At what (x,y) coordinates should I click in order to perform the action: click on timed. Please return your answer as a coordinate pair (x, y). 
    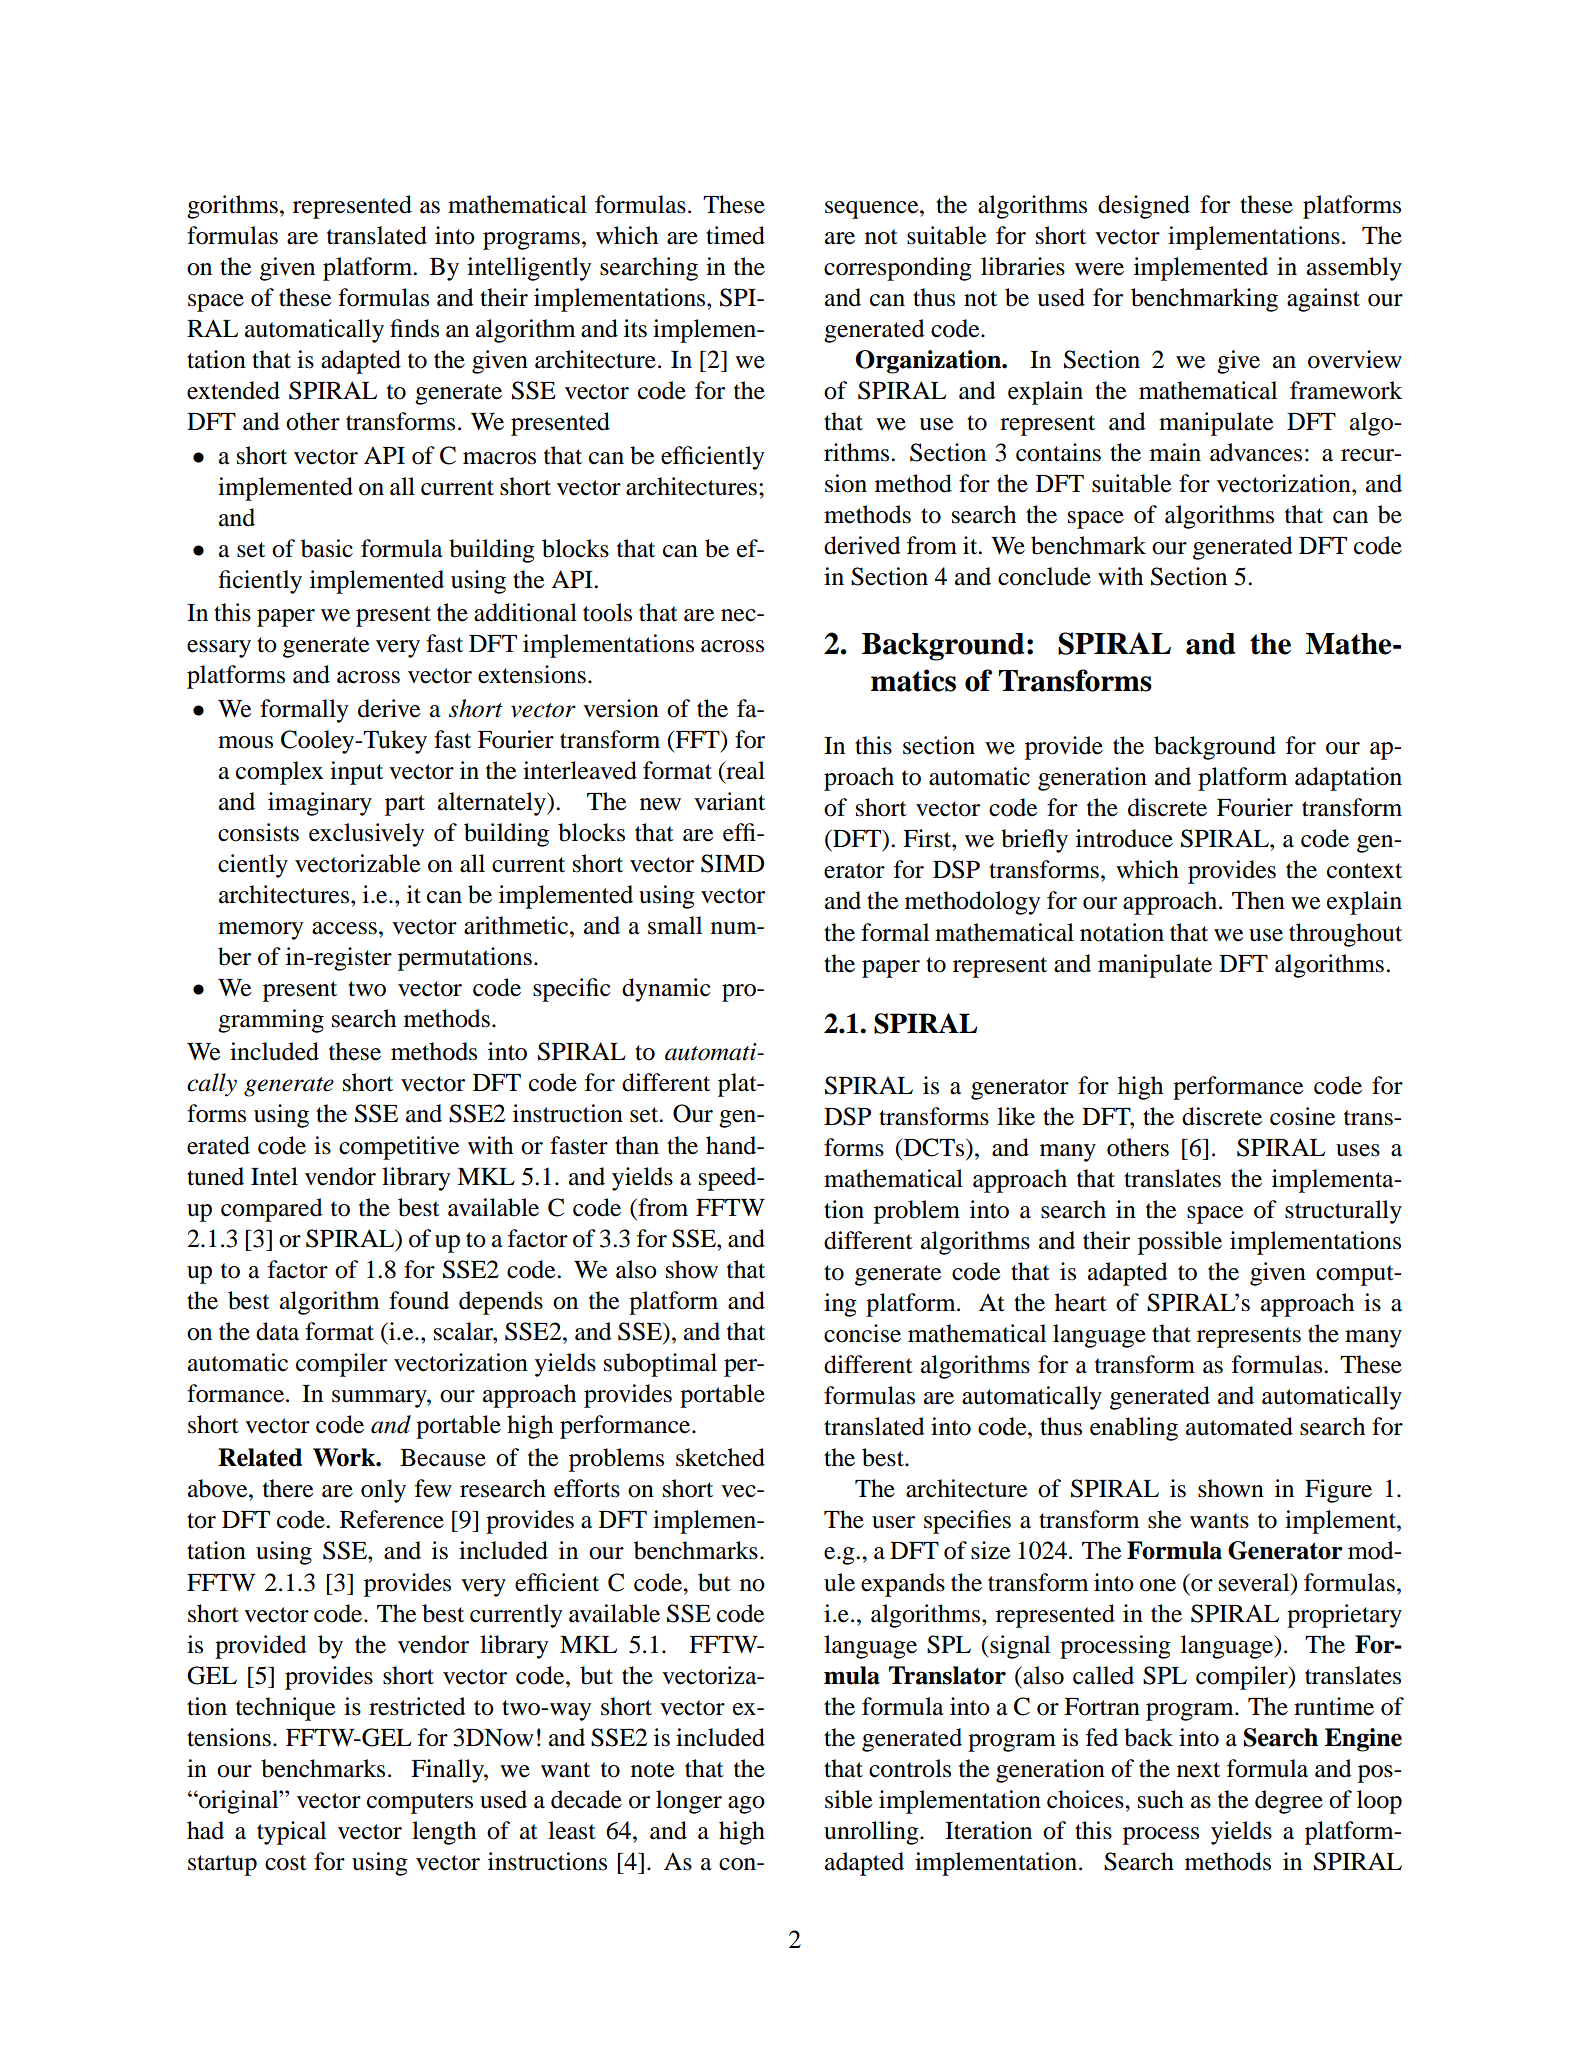
    Looking at the image, I should click on (735, 235).
